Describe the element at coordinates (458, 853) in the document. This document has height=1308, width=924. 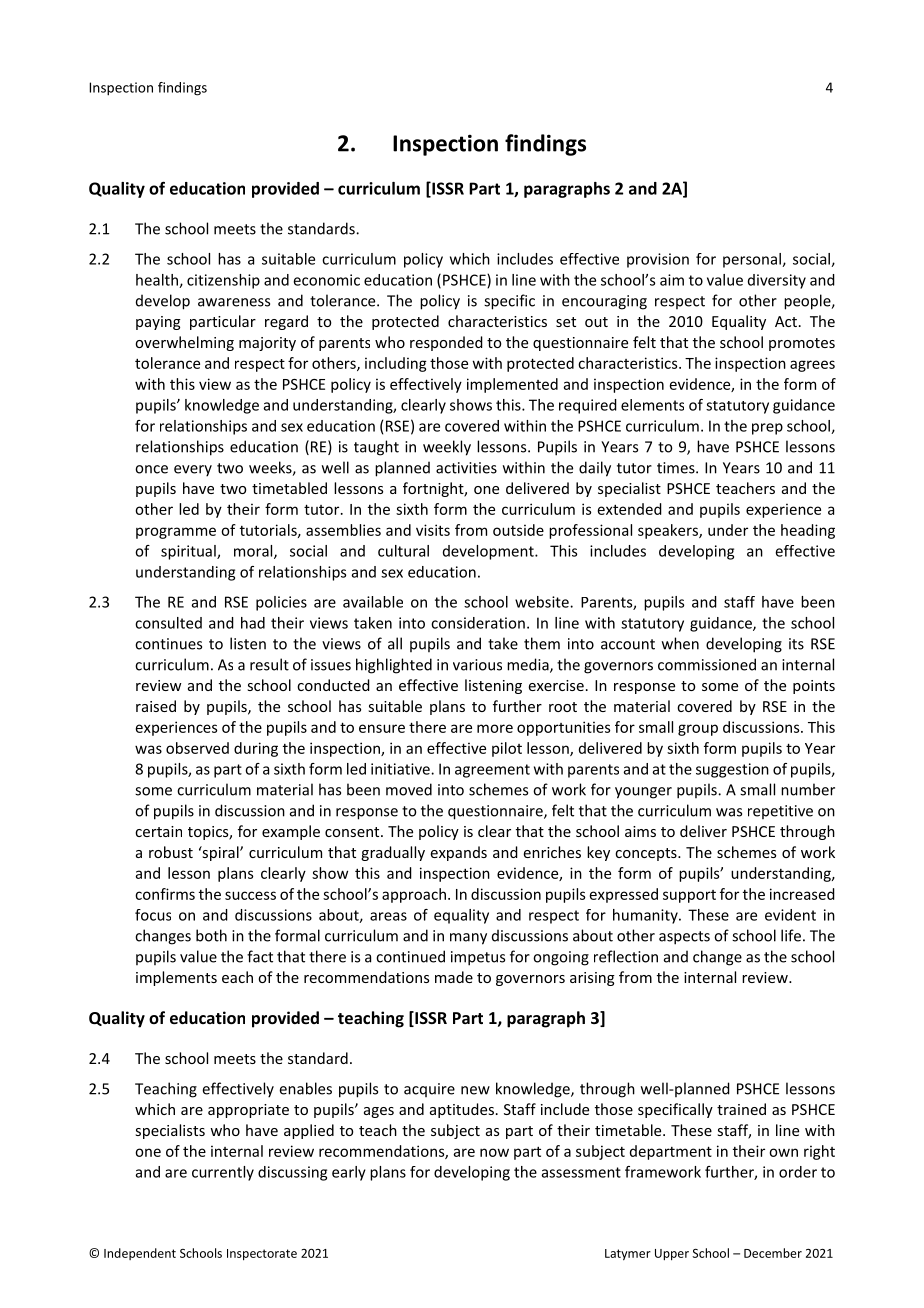
I see `expands` at that location.
